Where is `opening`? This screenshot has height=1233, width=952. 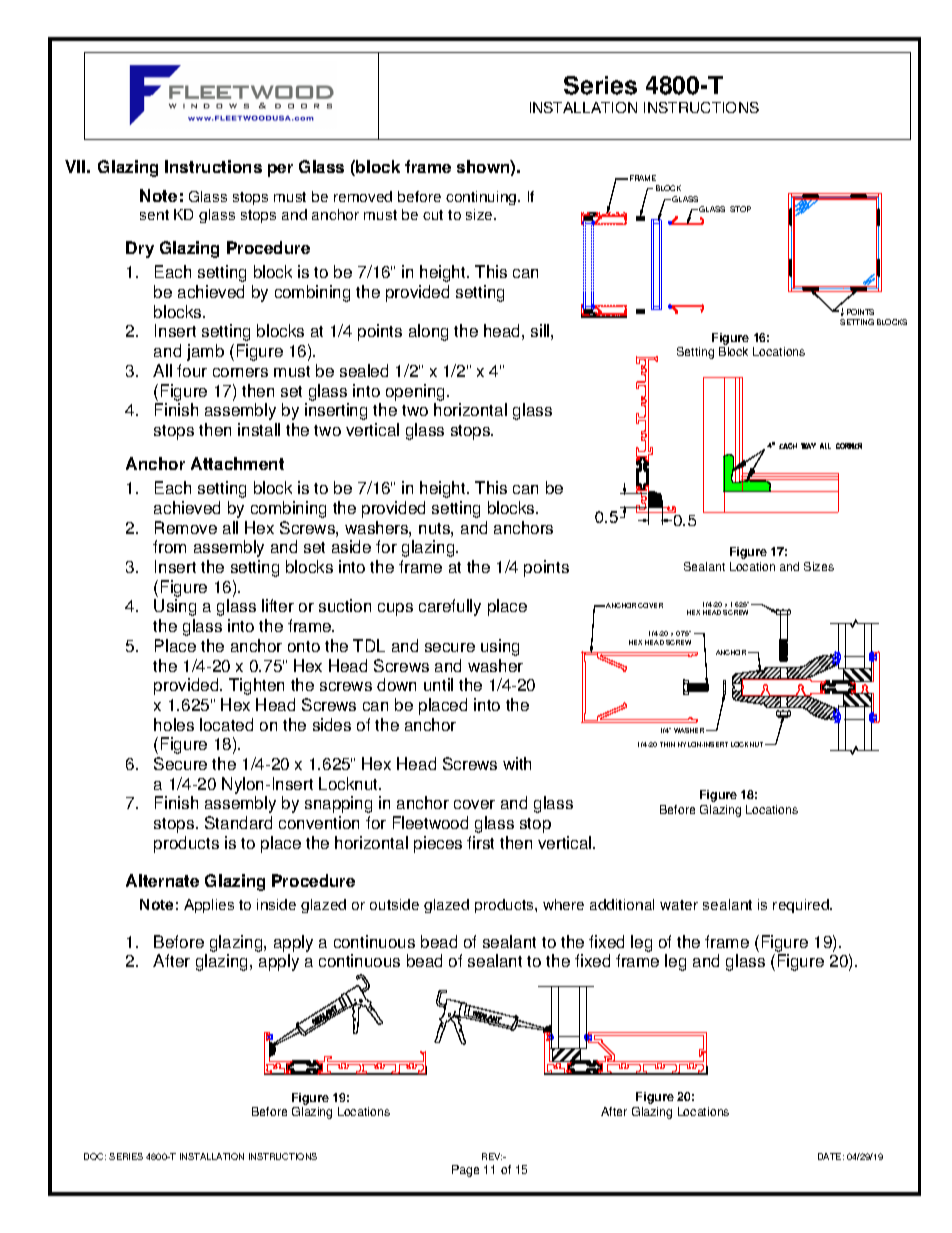
opening is located at coordinates (417, 392).
